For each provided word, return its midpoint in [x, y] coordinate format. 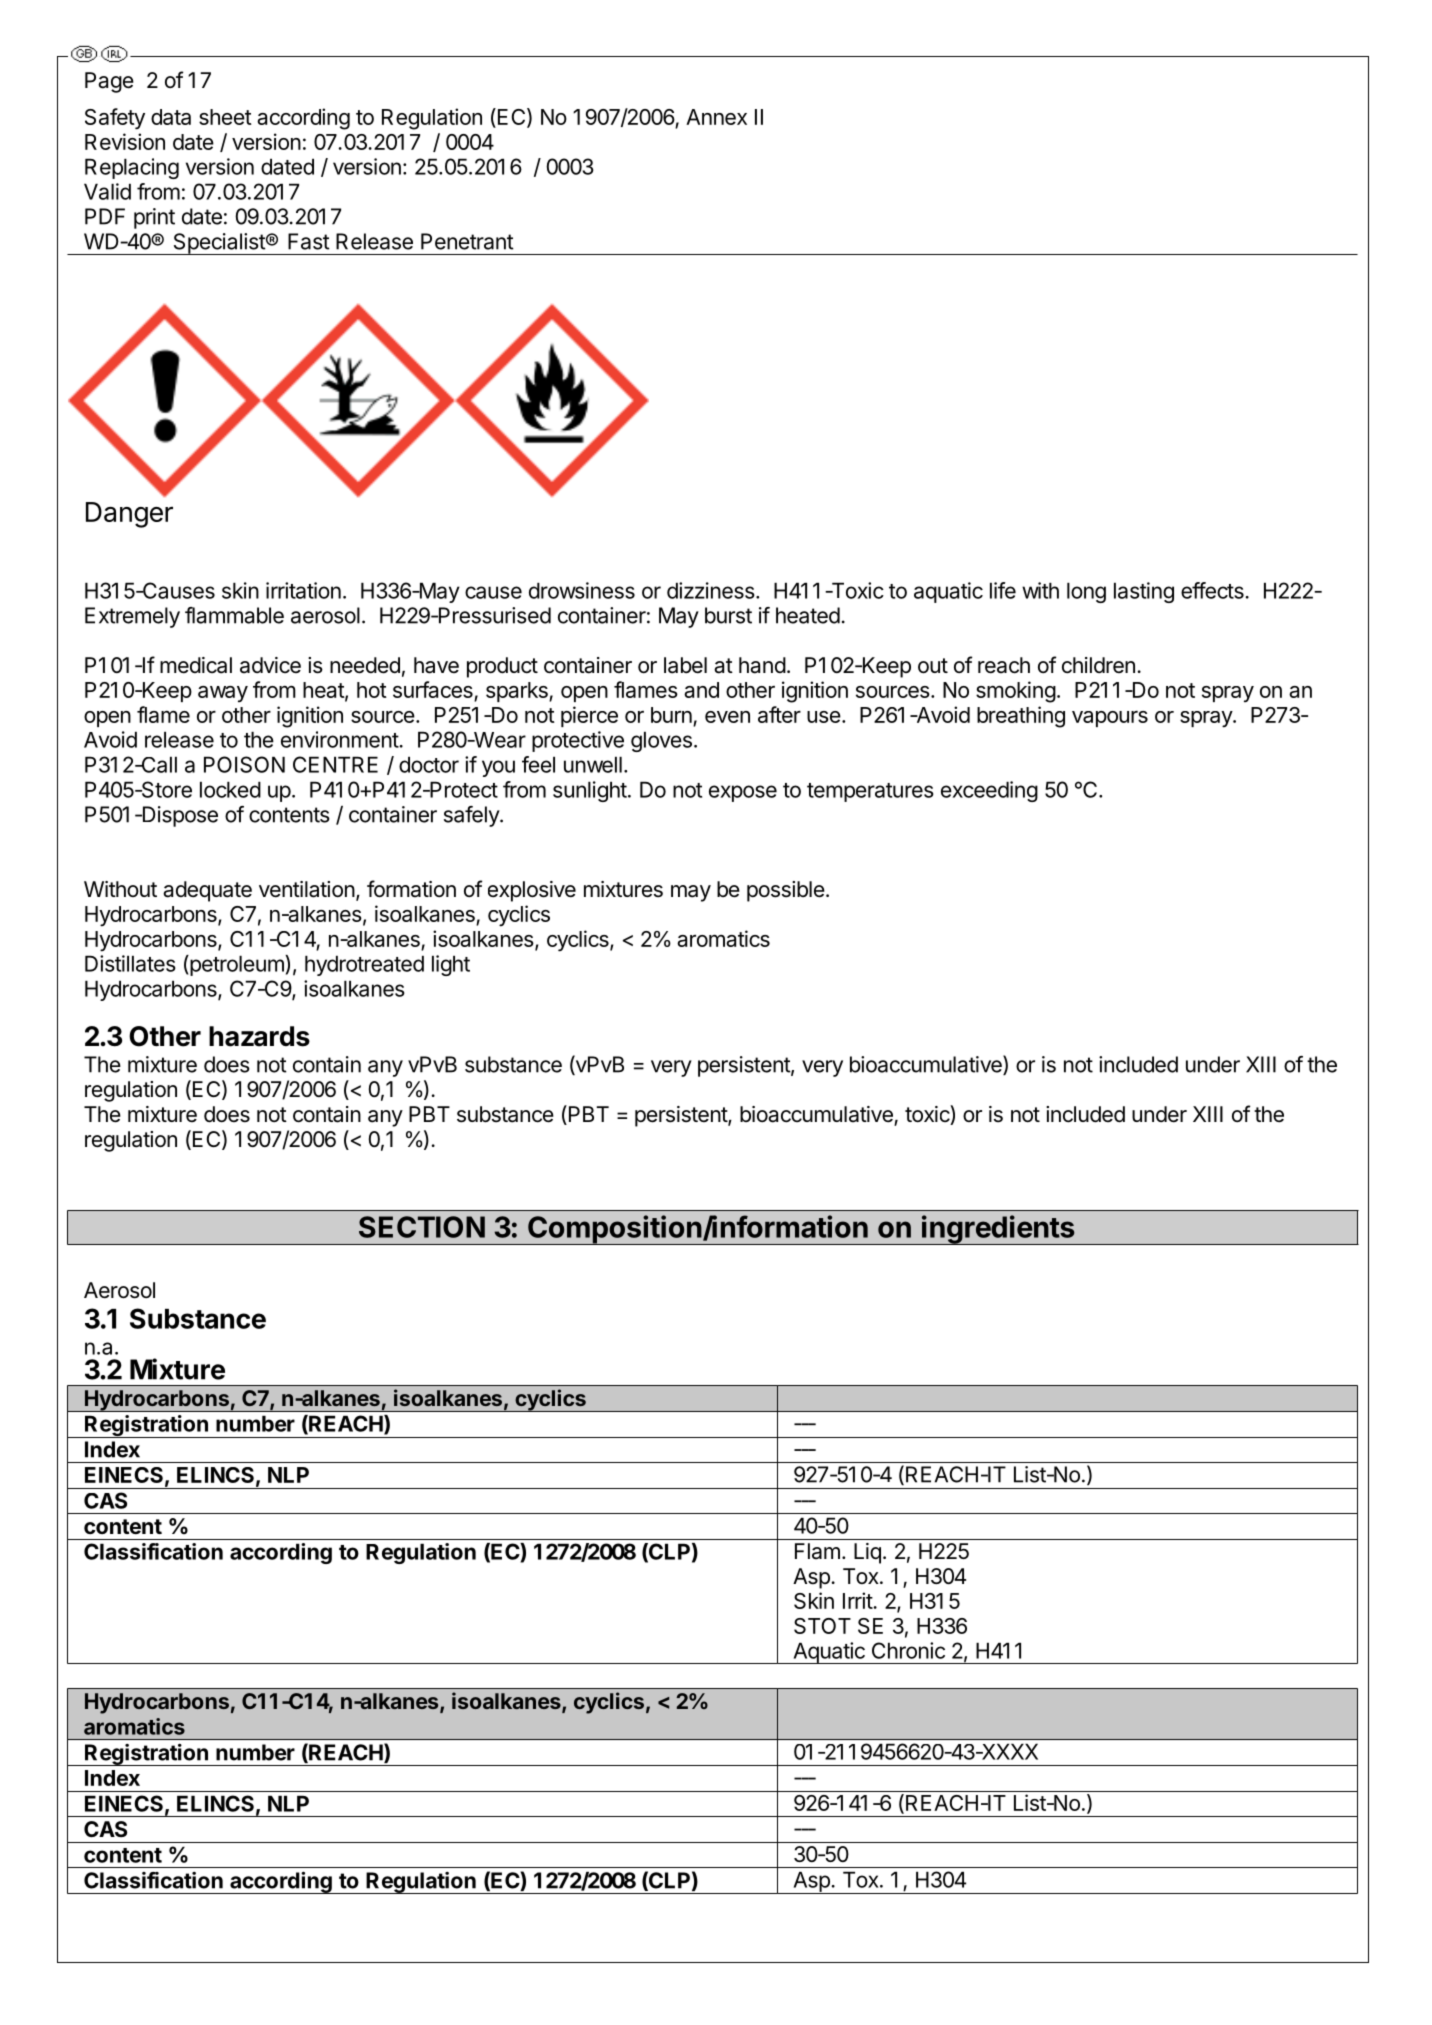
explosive [532, 891]
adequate [207, 891]
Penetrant [467, 241]
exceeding [989, 791]
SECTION [422, 1227]
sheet [225, 117]
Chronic [908, 1650]
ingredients [998, 1230]
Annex [716, 117]
